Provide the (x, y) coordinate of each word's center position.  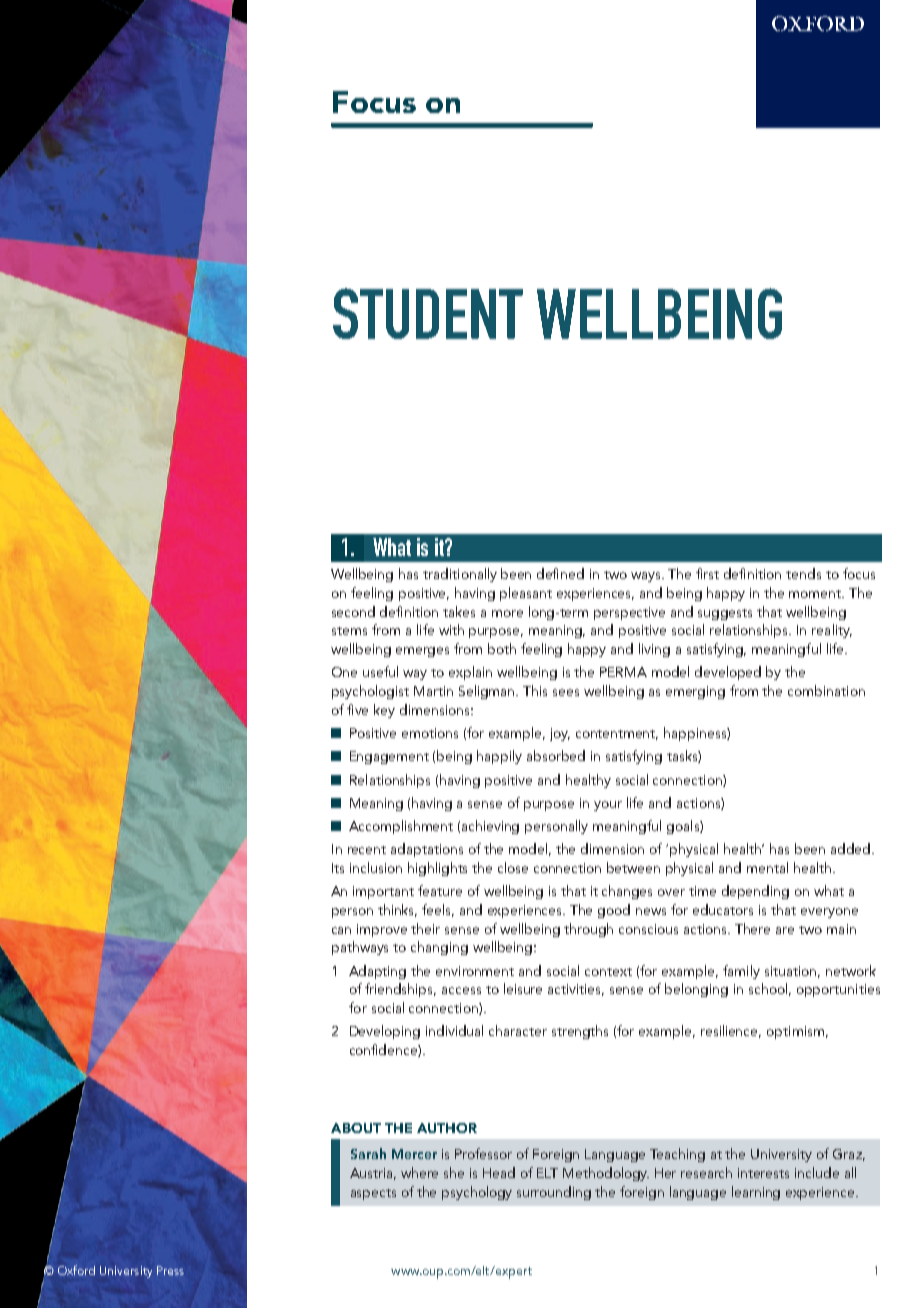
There (752, 928)
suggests (725, 614)
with (451, 629)
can (341, 930)
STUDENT (428, 313)
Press (170, 1270)
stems (349, 631)
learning (756, 1193)
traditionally (460, 575)
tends (803, 573)
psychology (477, 1193)
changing (439, 948)
